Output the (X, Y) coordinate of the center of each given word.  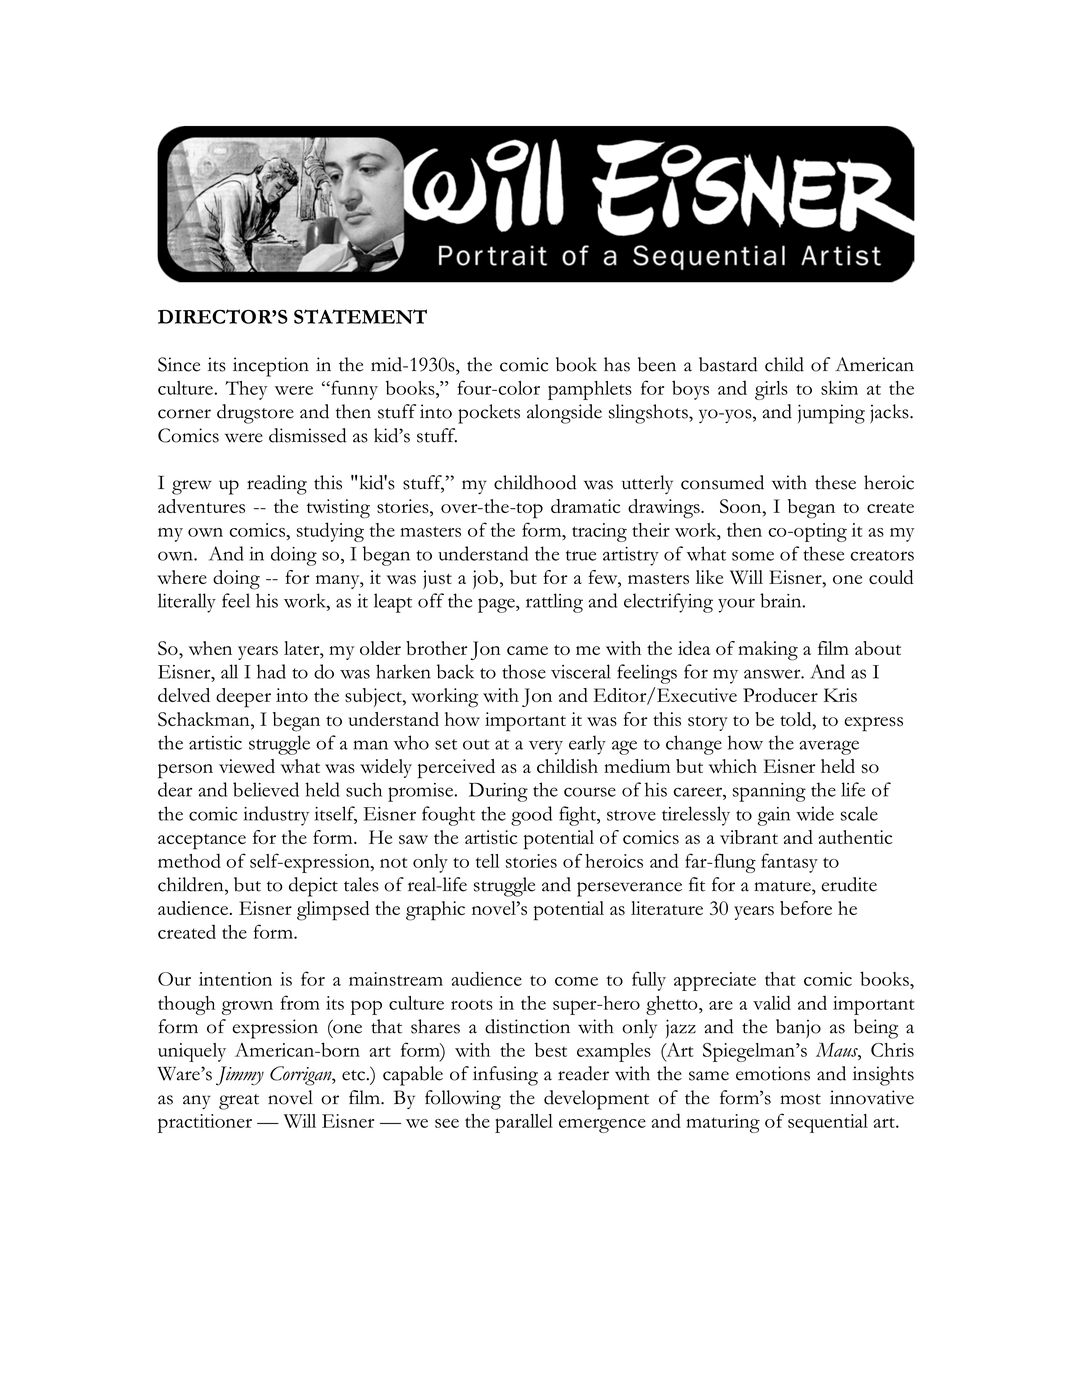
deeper (243, 698)
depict (313, 887)
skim (839, 388)
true (581, 555)
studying (330, 532)
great (239, 1102)
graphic (435, 911)
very (546, 747)
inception (271, 367)
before (806, 908)
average (829, 747)
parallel (524, 1123)
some (753, 556)
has (617, 364)
